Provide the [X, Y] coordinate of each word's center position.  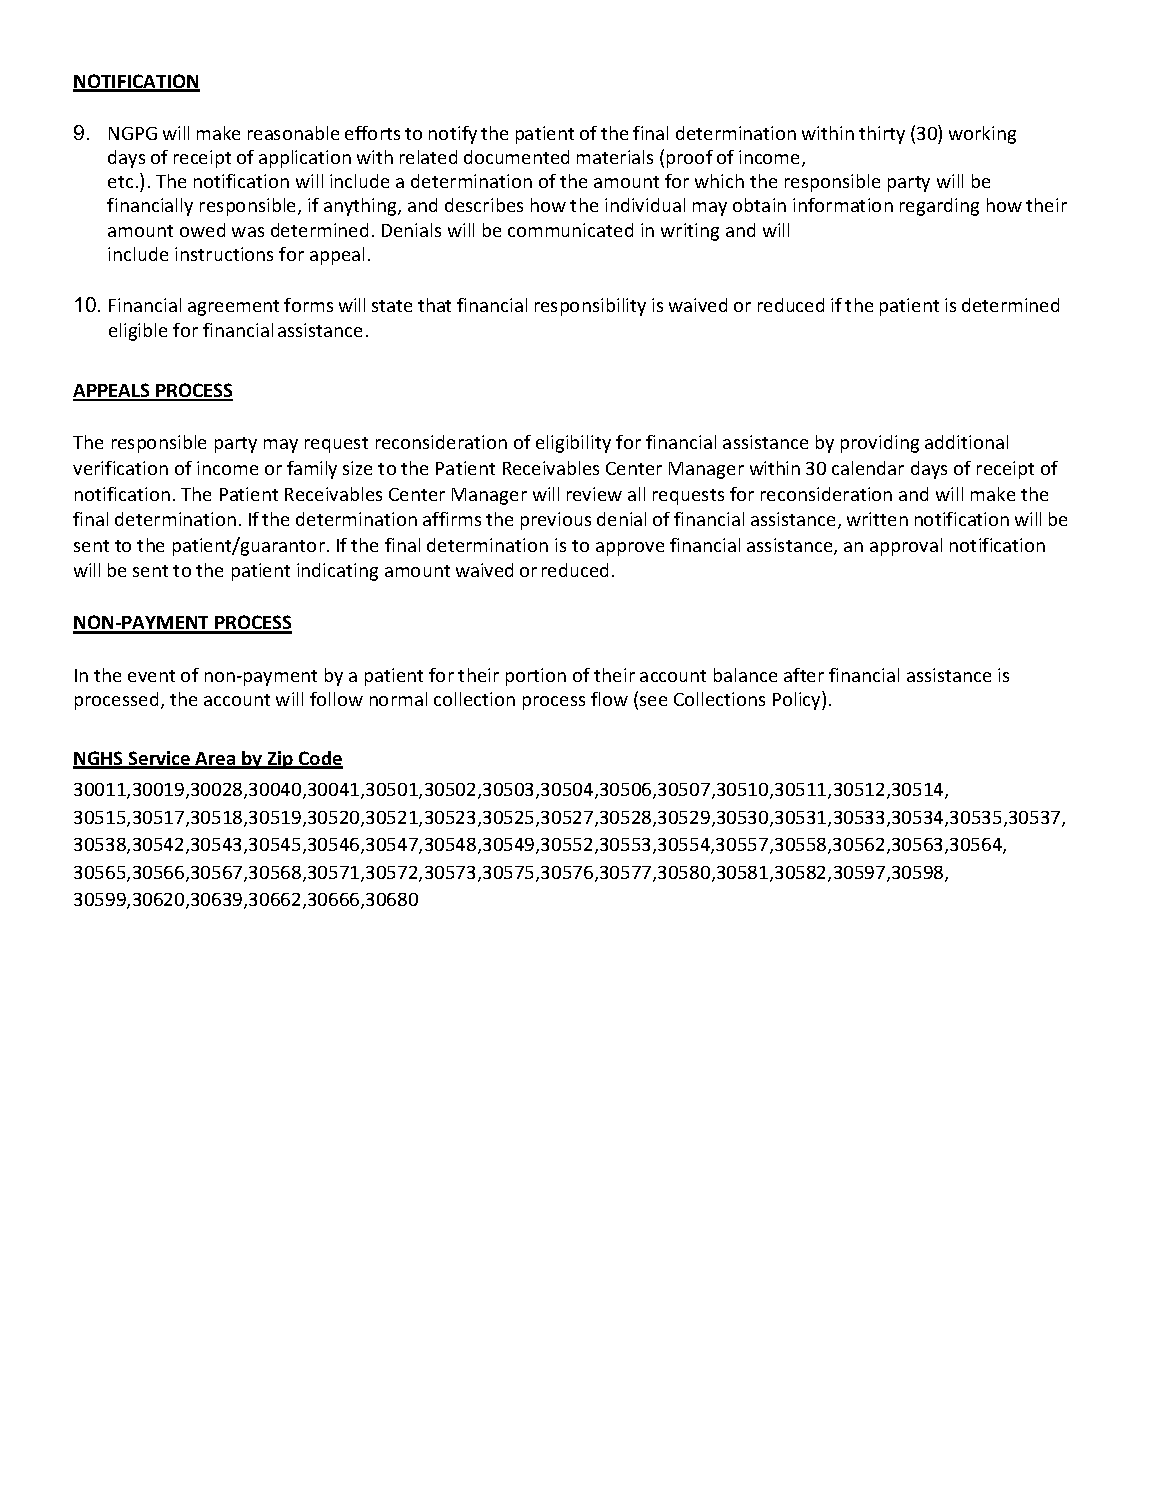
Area [215, 760]
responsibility [590, 307]
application [305, 159]
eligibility [573, 444]
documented [516, 157]
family [312, 470]
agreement [233, 308]
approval [906, 547]
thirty [882, 135]
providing [880, 444]
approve [630, 549]
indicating [337, 572]
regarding [939, 207]
